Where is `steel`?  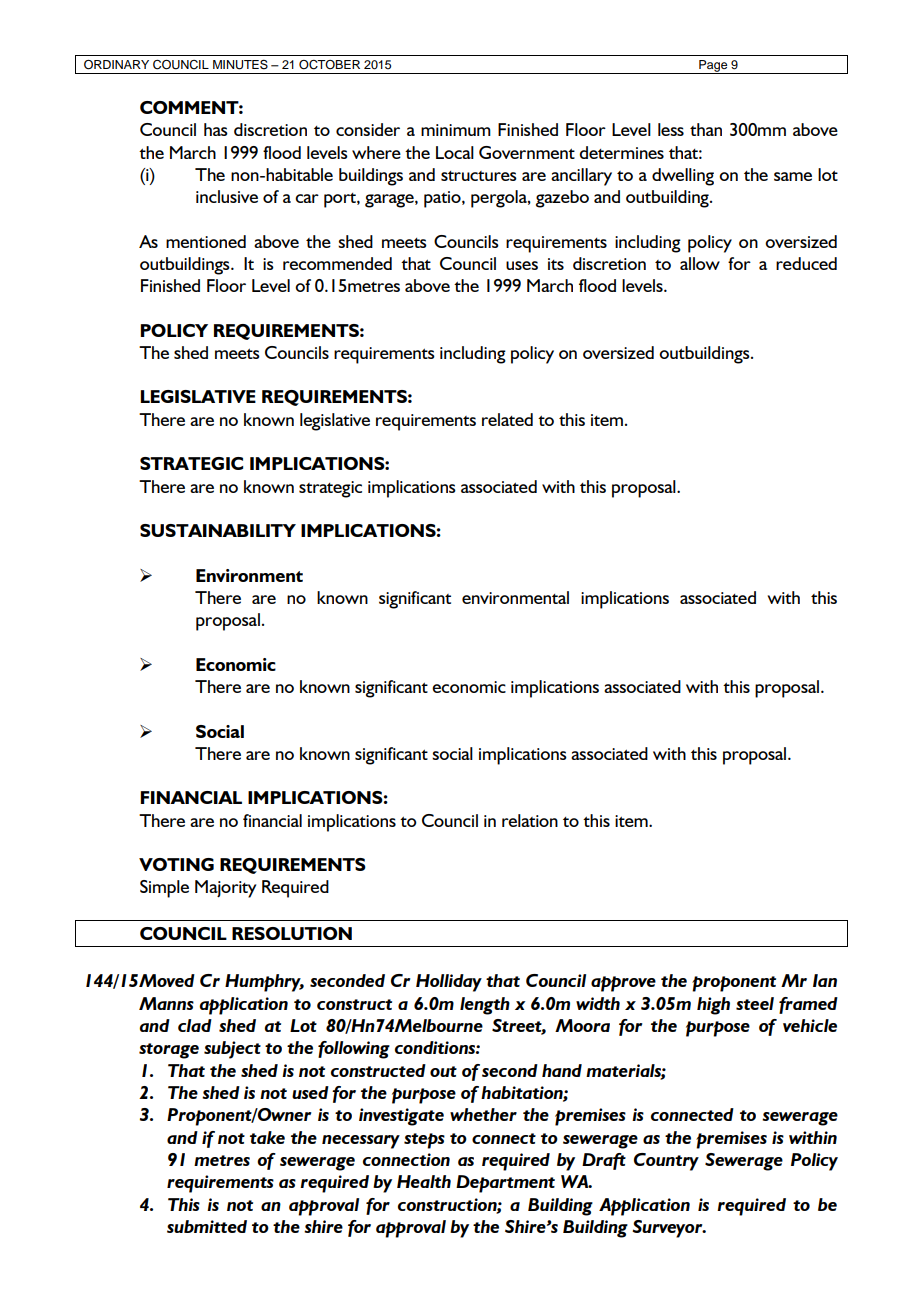
steel is located at coordinates (755, 1003).
